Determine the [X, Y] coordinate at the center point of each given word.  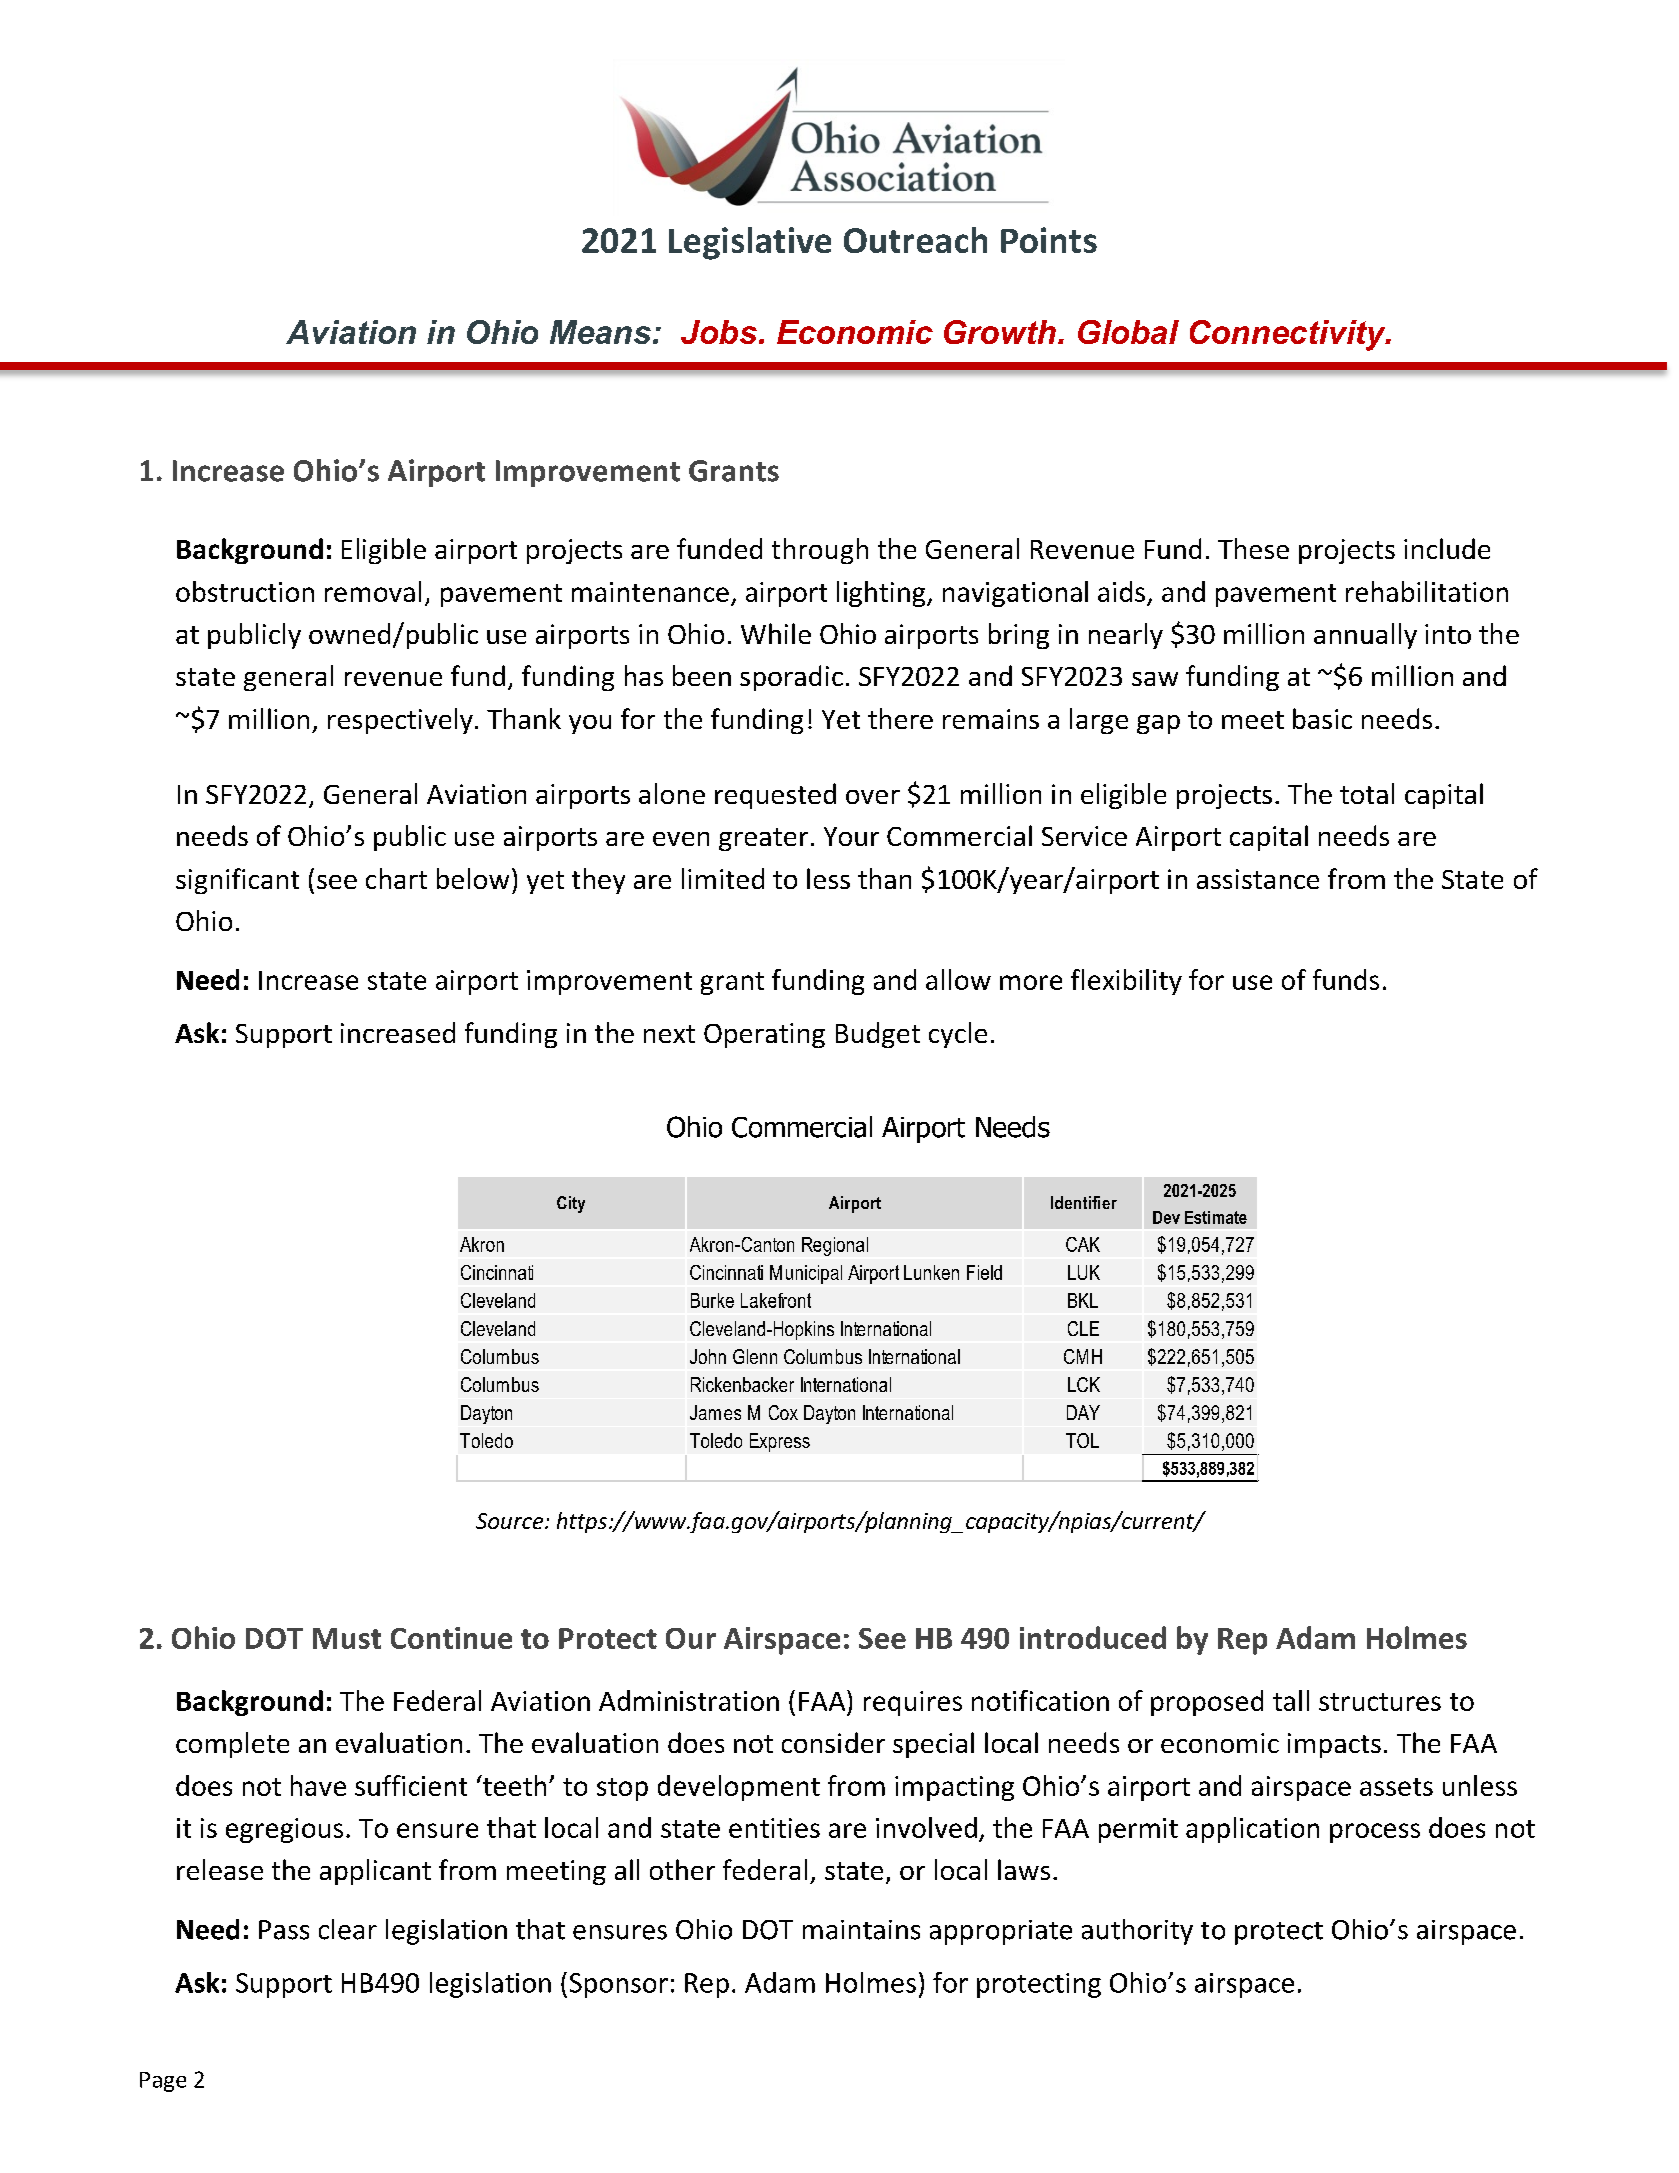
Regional [835, 1246]
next [669, 1034]
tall [1291, 1700]
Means [600, 332]
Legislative [750, 243]
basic [1322, 718]
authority [1137, 1932]
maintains [861, 1930]
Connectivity [1289, 335]
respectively [400, 721]
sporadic [791, 678]
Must [347, 1638]
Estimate [1216, 1217]
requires [913, 1703]
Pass [284, 1930]
